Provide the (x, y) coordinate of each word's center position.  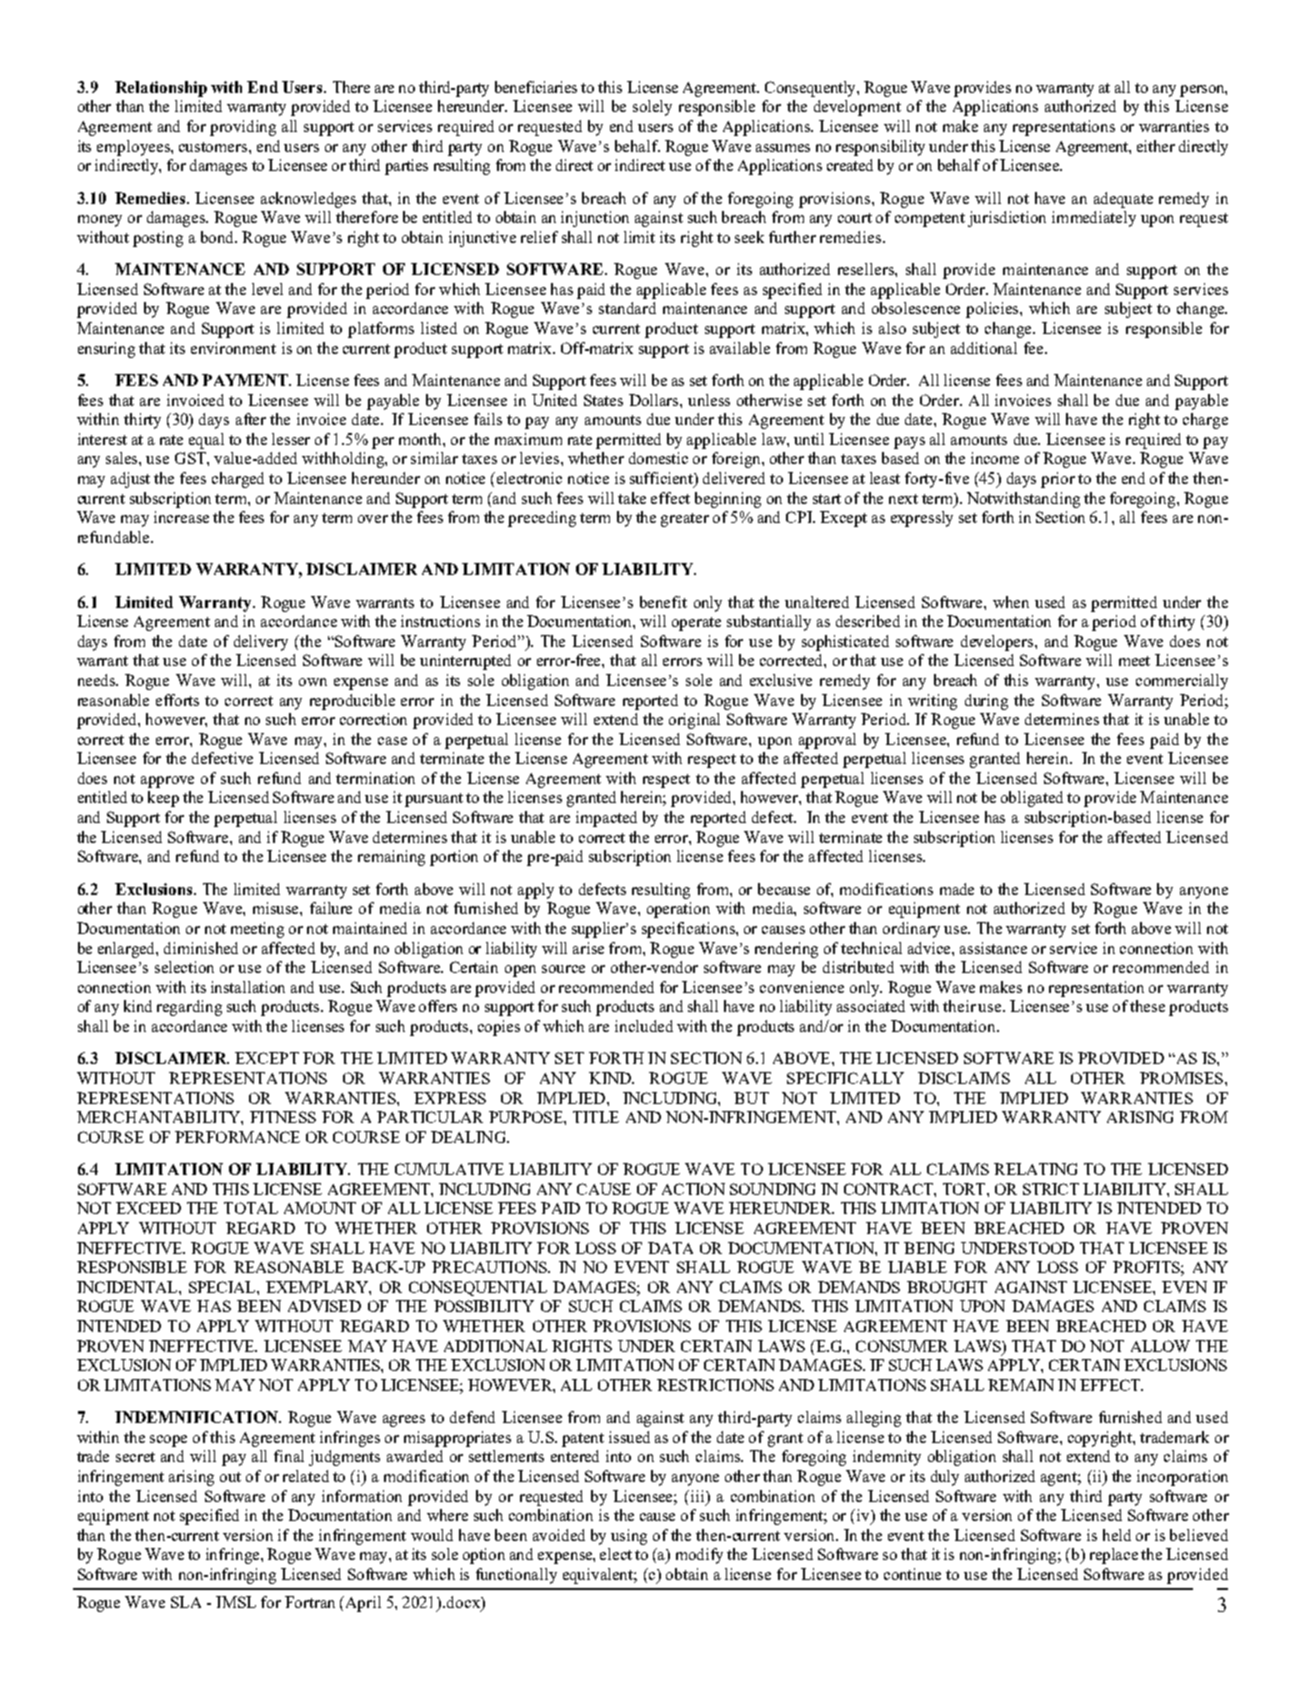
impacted (606, 819)
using (629, 1537)
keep (163, 799)
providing (243, 128)
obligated (1032, 799)
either (1156, 146)
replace (1114, 1556)
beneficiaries (536, 87)
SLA (186, 1602)
